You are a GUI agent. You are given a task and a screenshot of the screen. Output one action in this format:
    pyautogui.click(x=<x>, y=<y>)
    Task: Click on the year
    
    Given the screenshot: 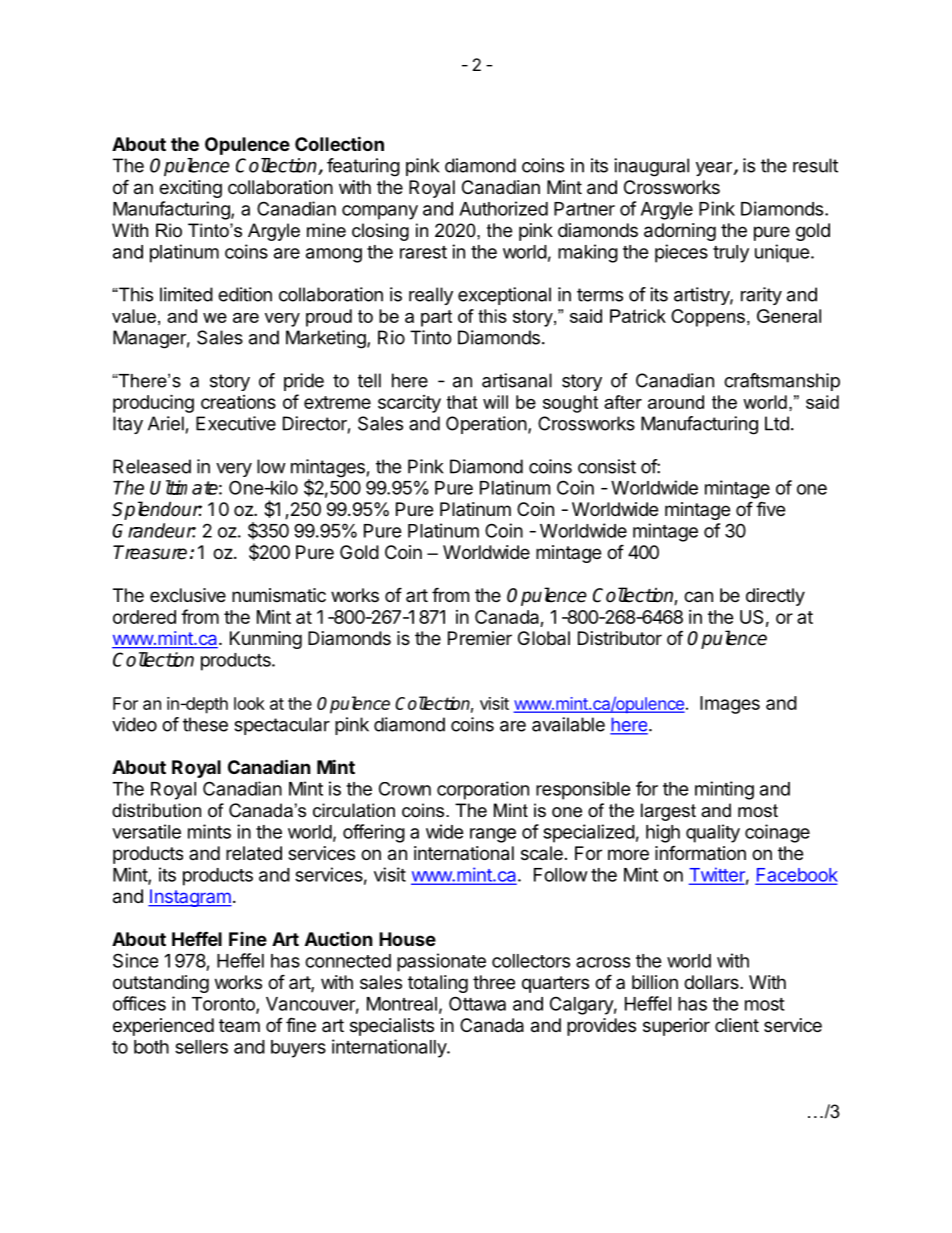 What is the action you would take?
    pyautogui.click(x=714, y=169)
